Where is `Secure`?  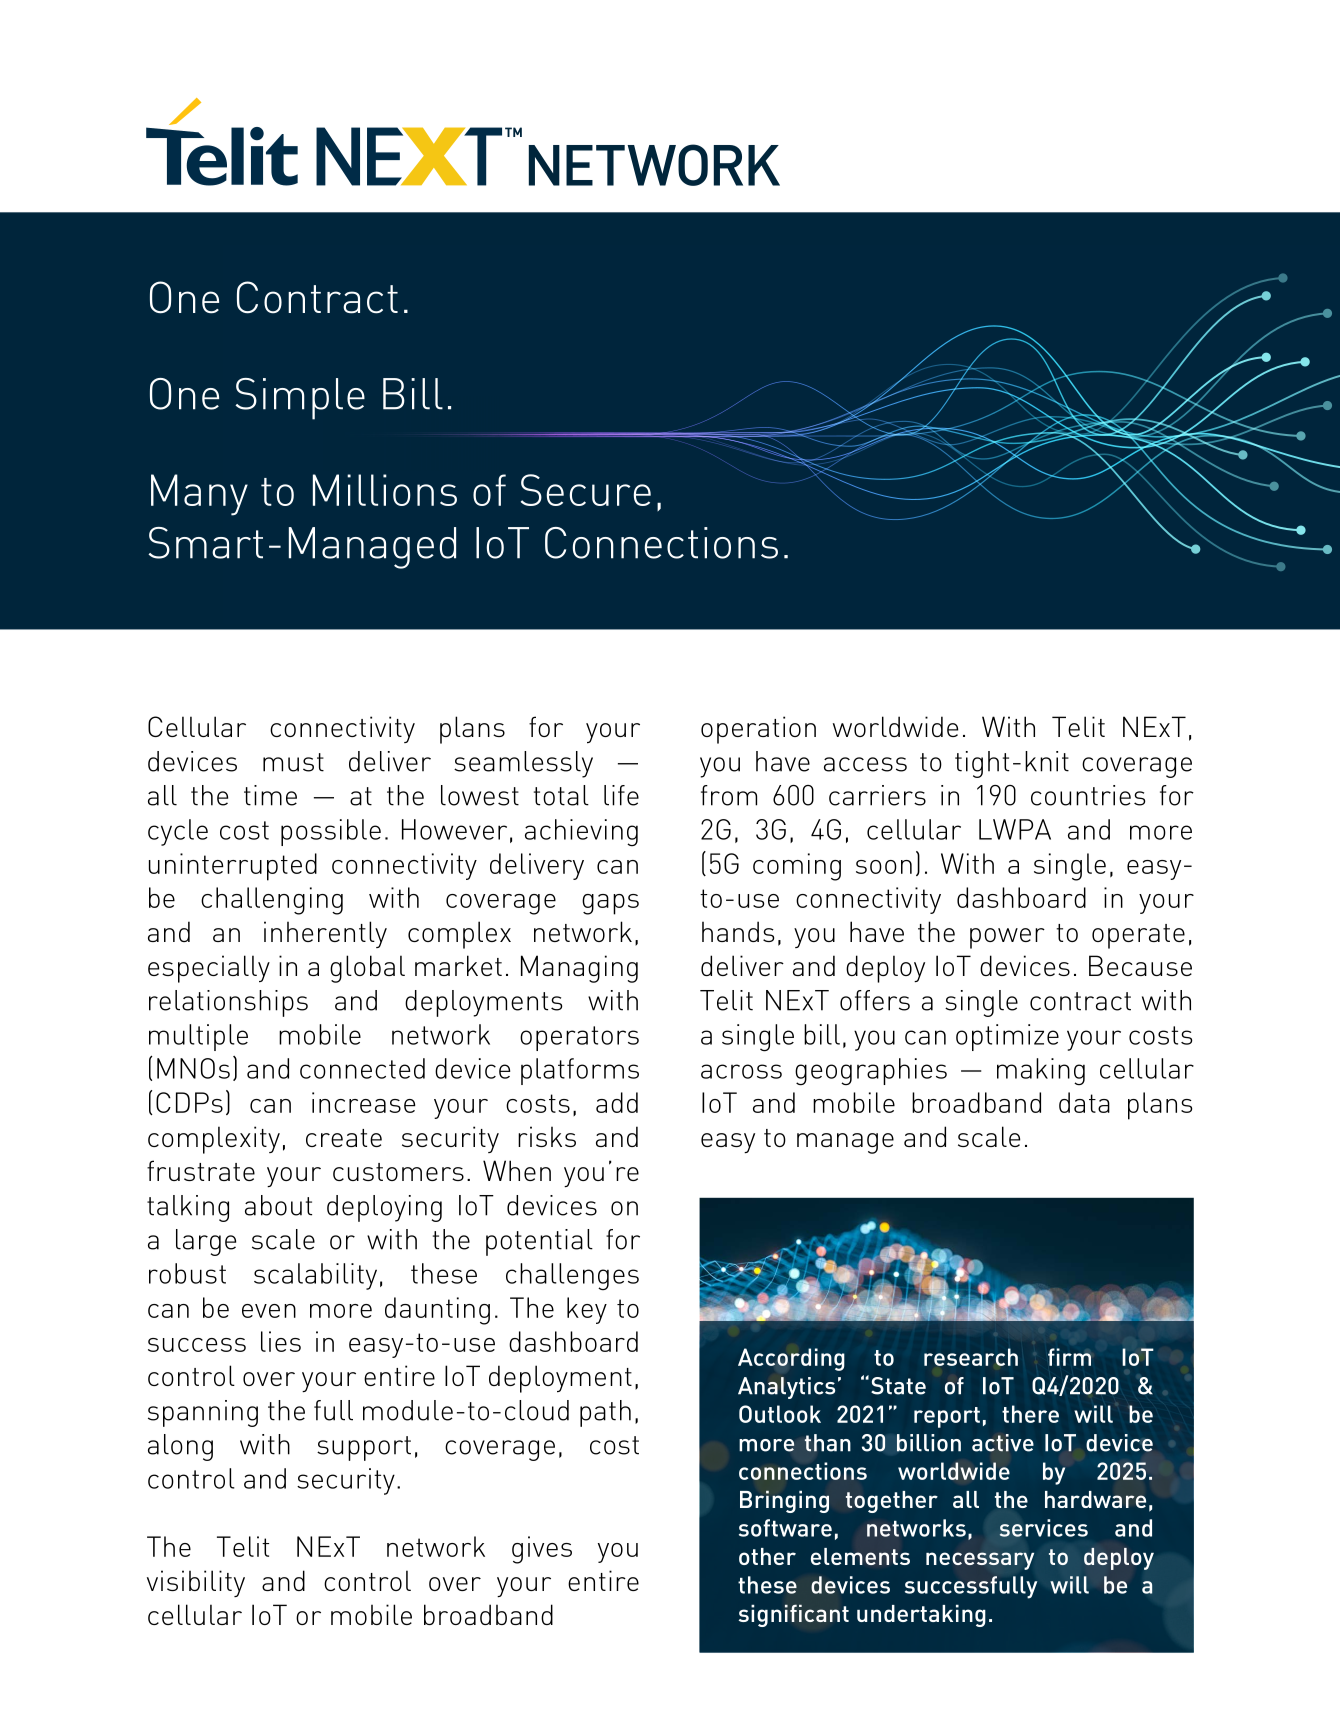
Secure is located at coordinates (586, 490).
